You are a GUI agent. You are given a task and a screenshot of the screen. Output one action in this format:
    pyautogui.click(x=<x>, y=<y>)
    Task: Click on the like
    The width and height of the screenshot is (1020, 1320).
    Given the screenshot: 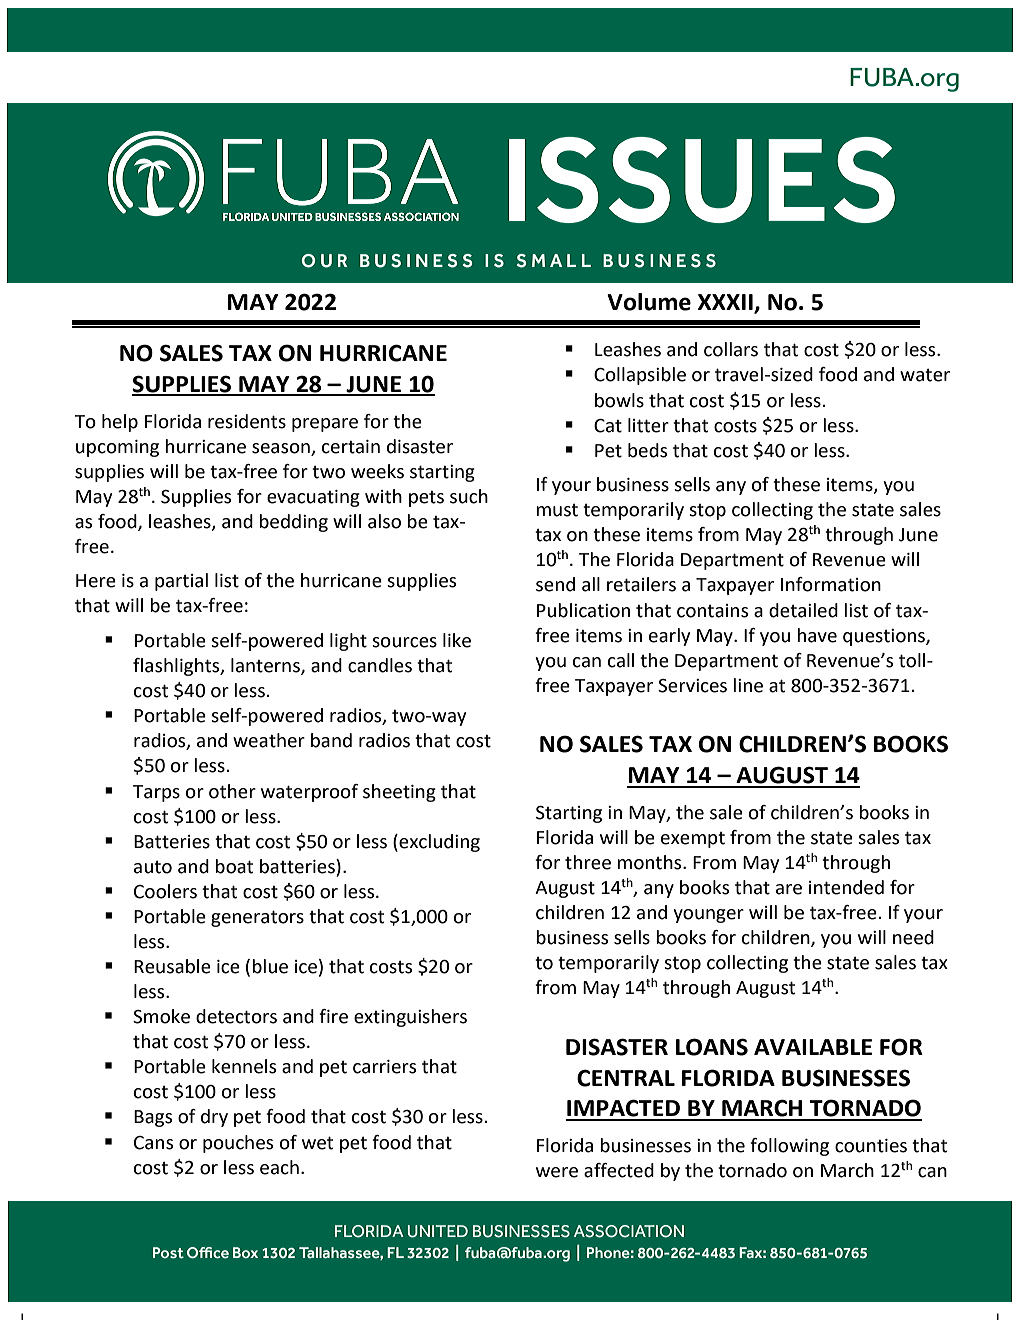 What is the action you would take?
    pyautogui.click(x=457, y=640)
